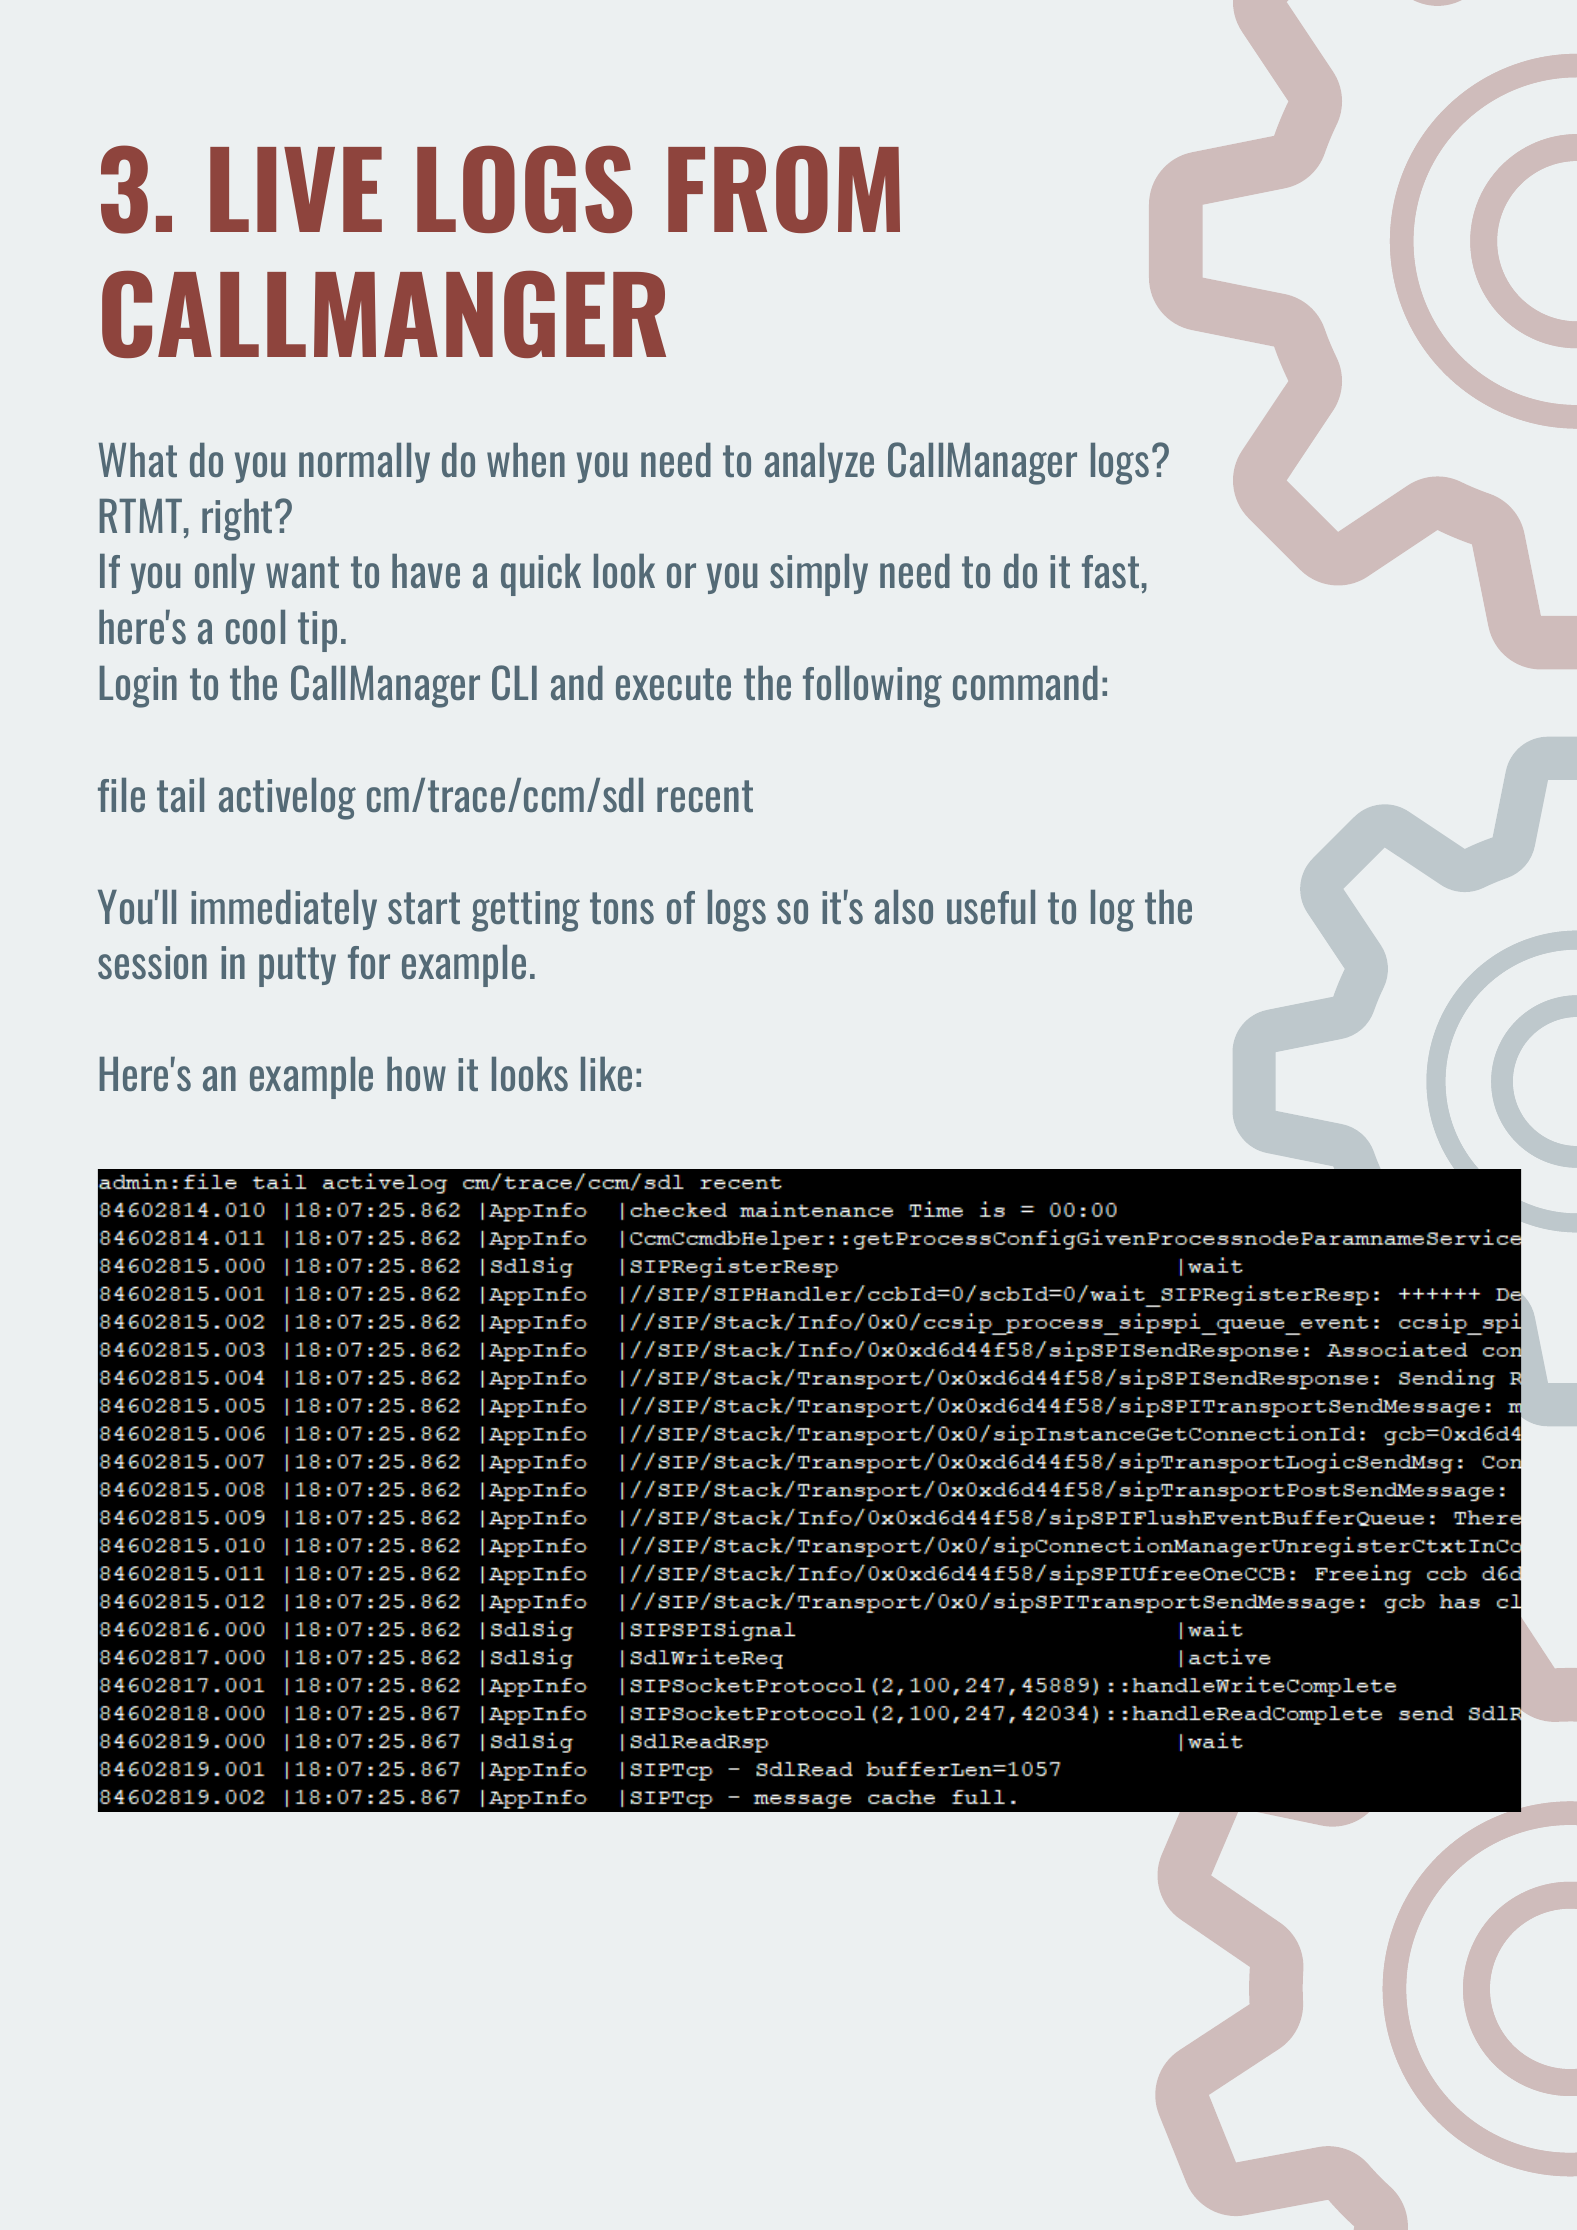 The image size is (1577, 2230). What do you see at coordinates (606, 1073) in the document?
I see `like` at bounding box center [606, 1073].
